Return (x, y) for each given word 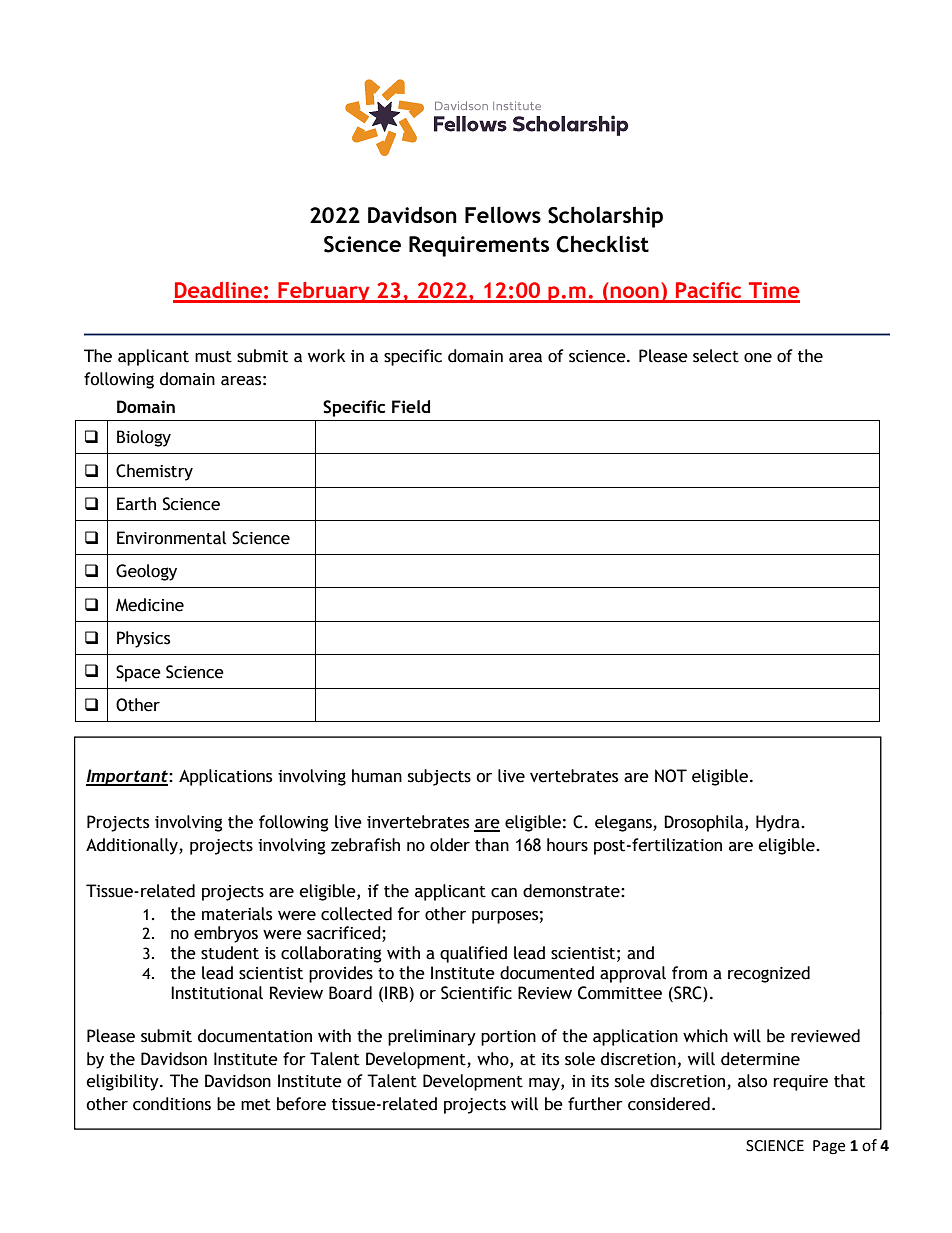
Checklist (602, 244)
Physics (143, 639)
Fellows (503, 214)
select (716, 356)
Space (138, 673)
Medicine (150, 605)
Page (829, 1147)
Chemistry (154, 472)
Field (411, 406)
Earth (136, 504)
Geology (146, 572)
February (324, 292)
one (758, 358)
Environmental (171, 538)
